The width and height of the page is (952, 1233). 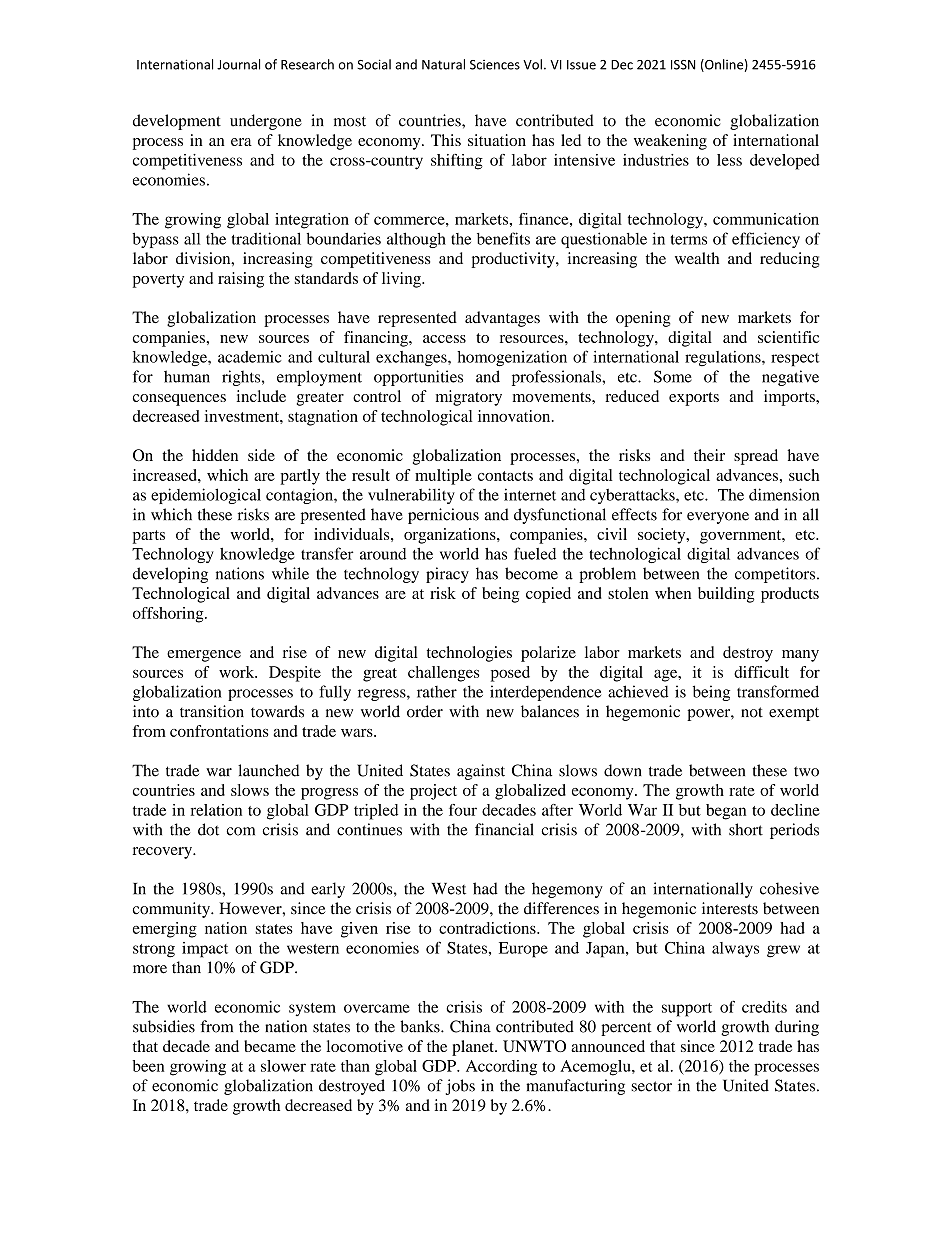 I want to click on According, so click(x=501, y=1068).
